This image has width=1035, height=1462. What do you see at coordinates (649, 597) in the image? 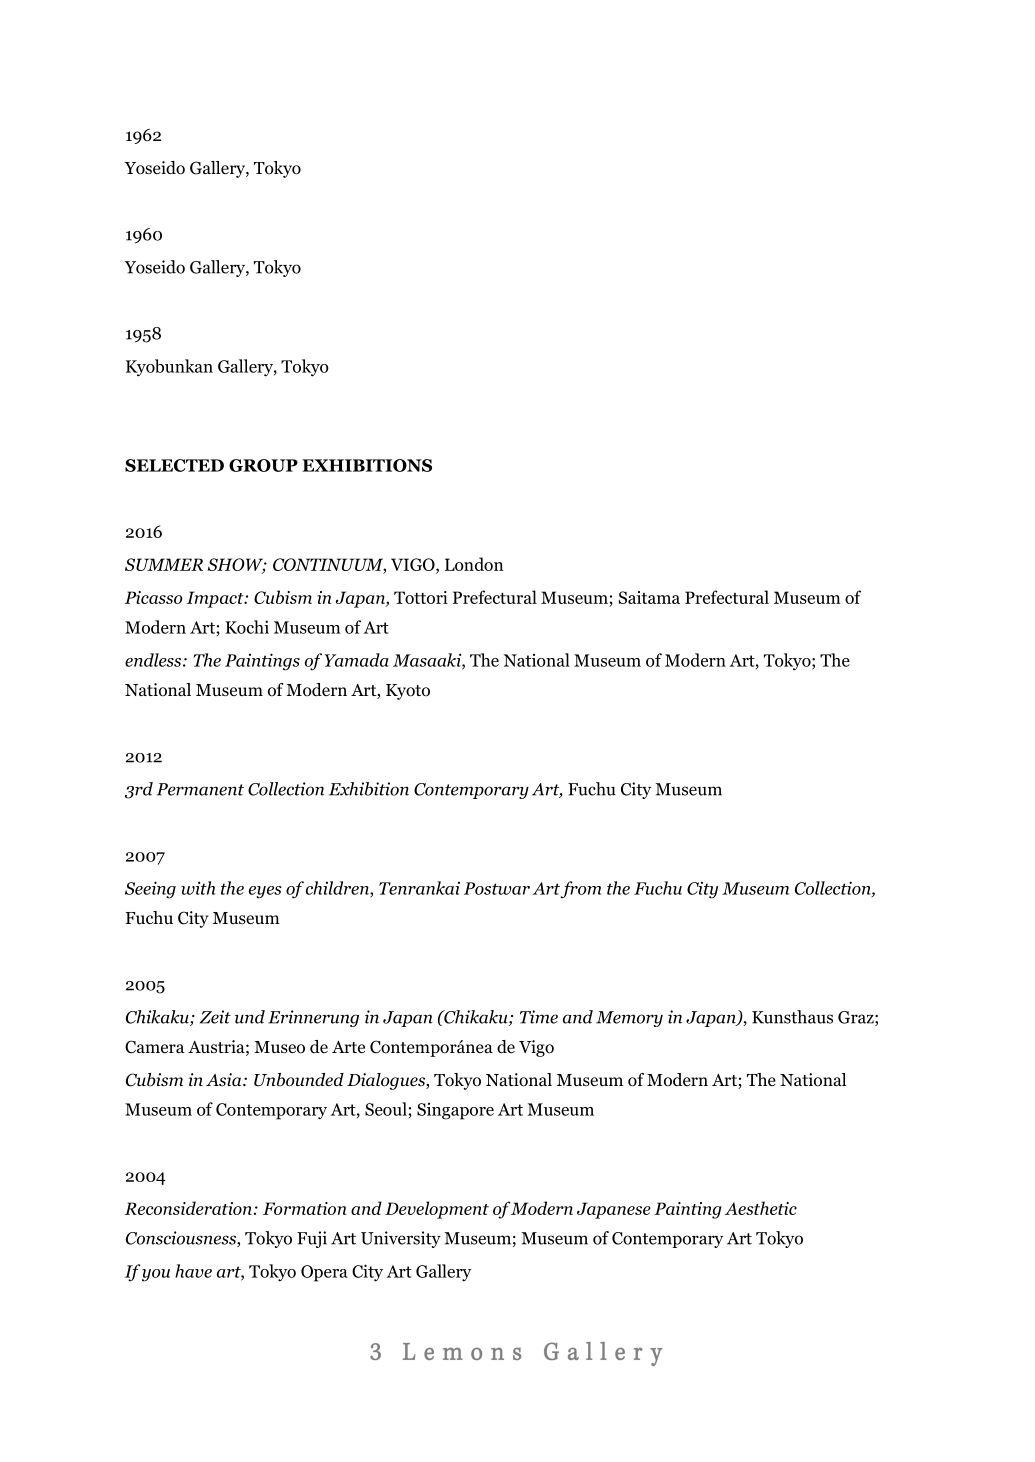
I see `Saitama` at bounding box center [649, 597].
